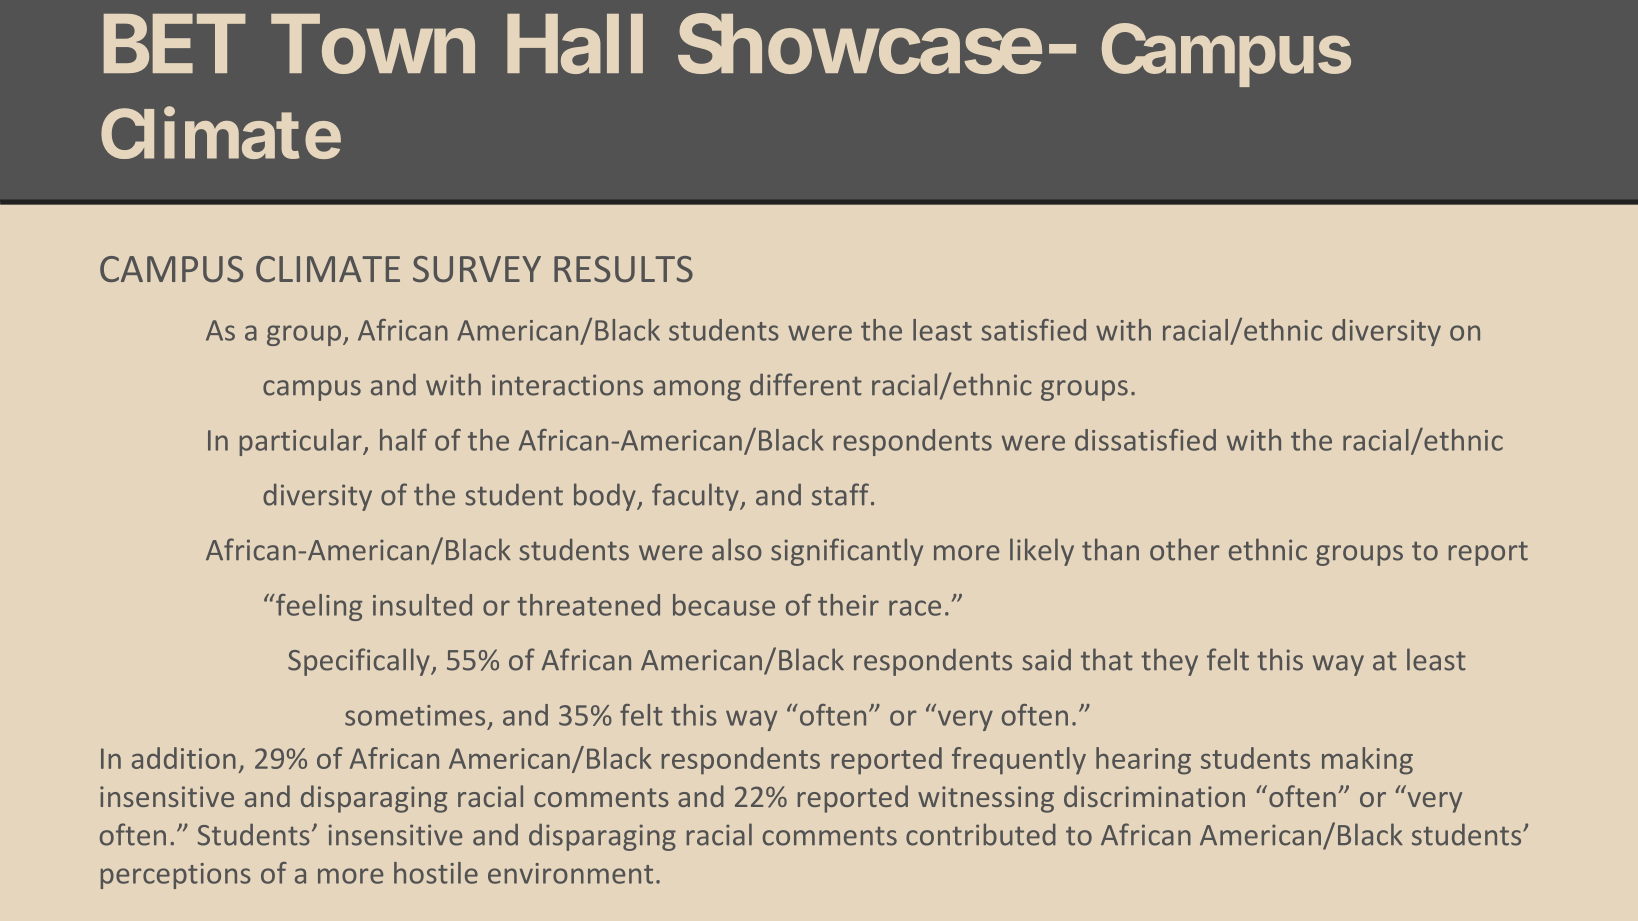 The height and width of the page is (921, 1638). What do you see at coordinates (724, 605) in the page?
I see `because` at bounding box center [724, 605].
